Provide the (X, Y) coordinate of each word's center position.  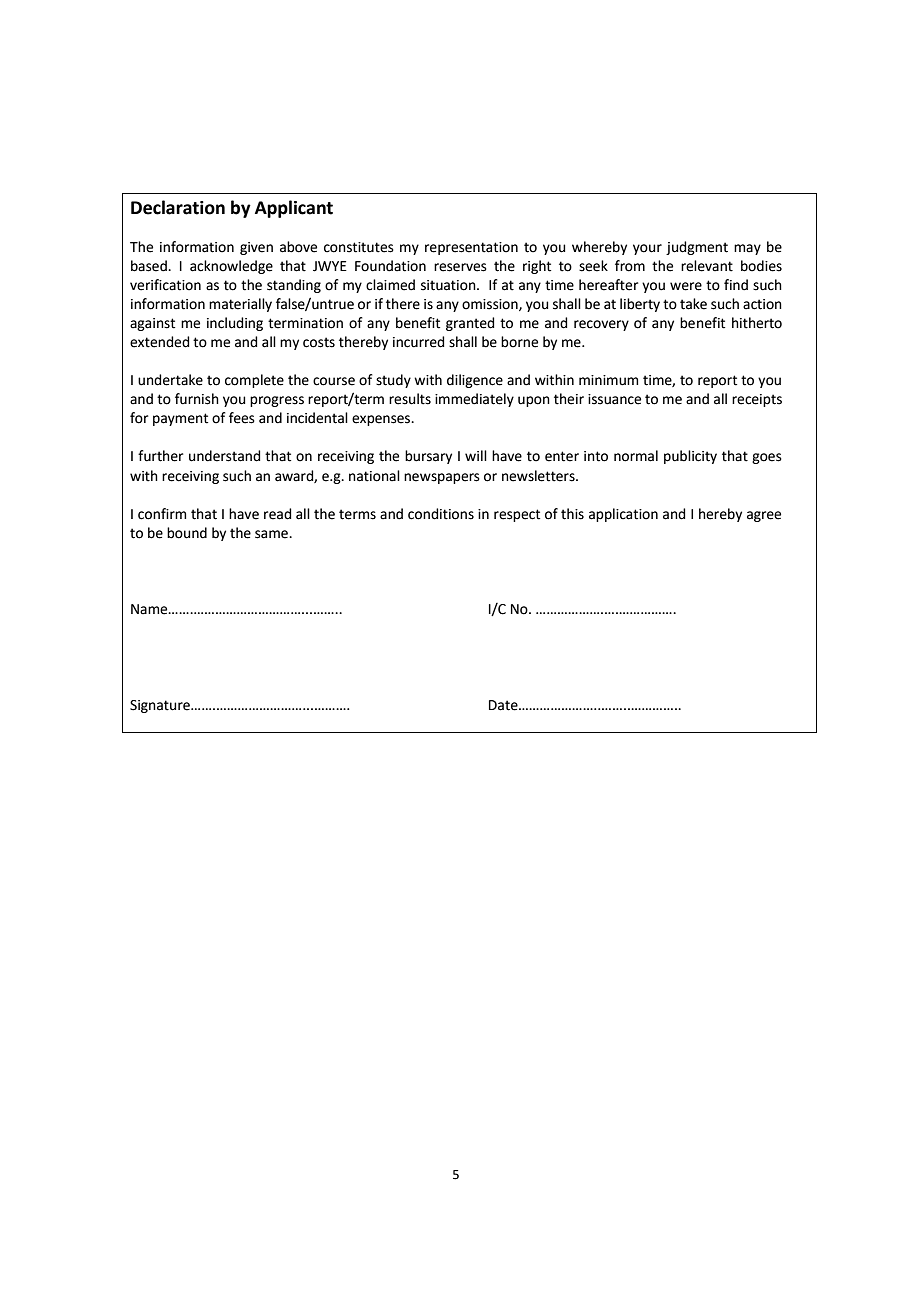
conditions (441, 514)
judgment (697, 248)
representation (471, 248)
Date (504, 705)
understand (224, 456)
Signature (161, 706)
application (623, 515)
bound (187, 533)
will (476, 455)
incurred (418, 342)
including (235, 324)
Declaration (178, 207)
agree (764, 516)
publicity (690, 457)
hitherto (757, 323)
